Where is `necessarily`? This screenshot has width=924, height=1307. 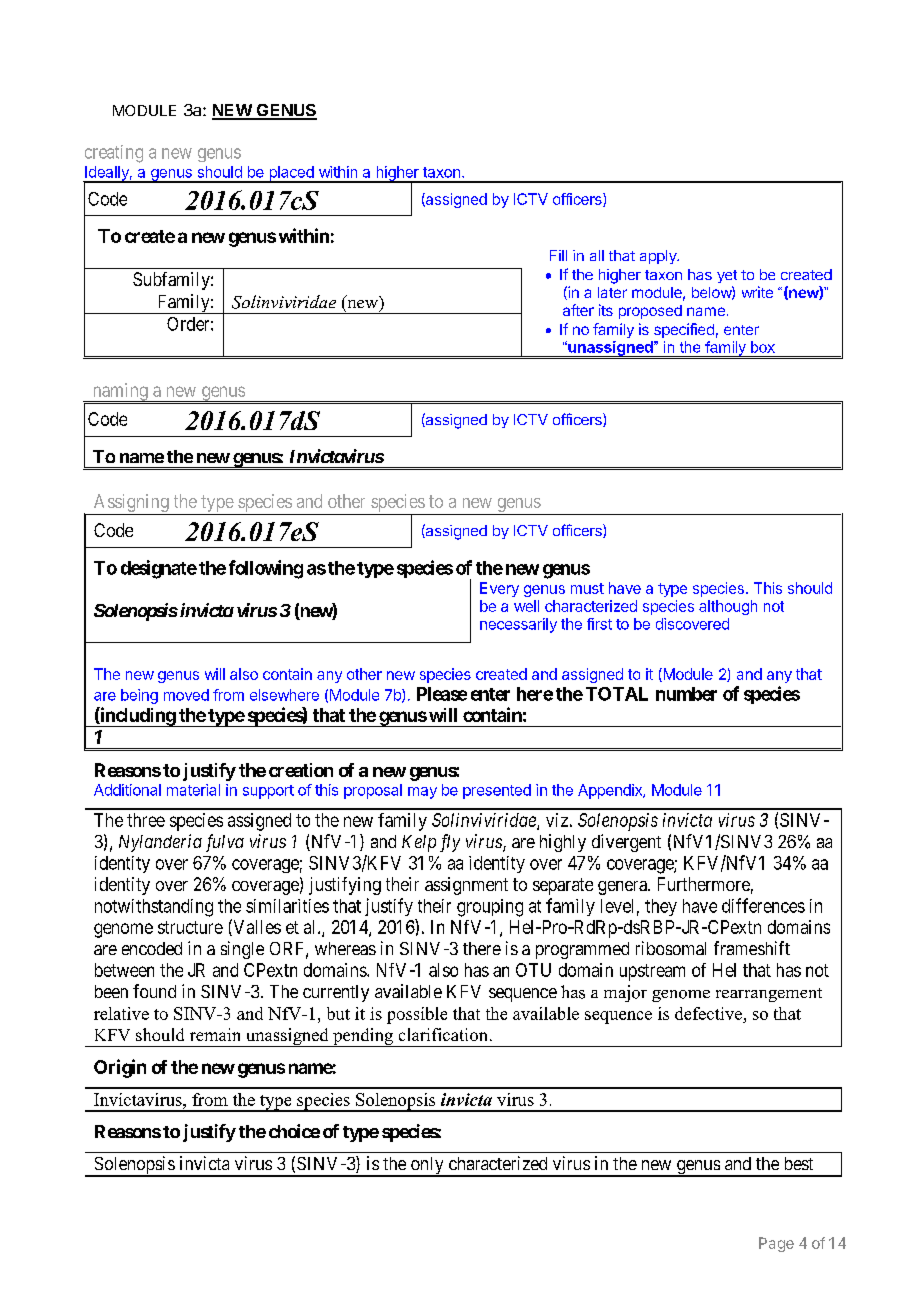
necessarily is located at coordinates (518, 625).
